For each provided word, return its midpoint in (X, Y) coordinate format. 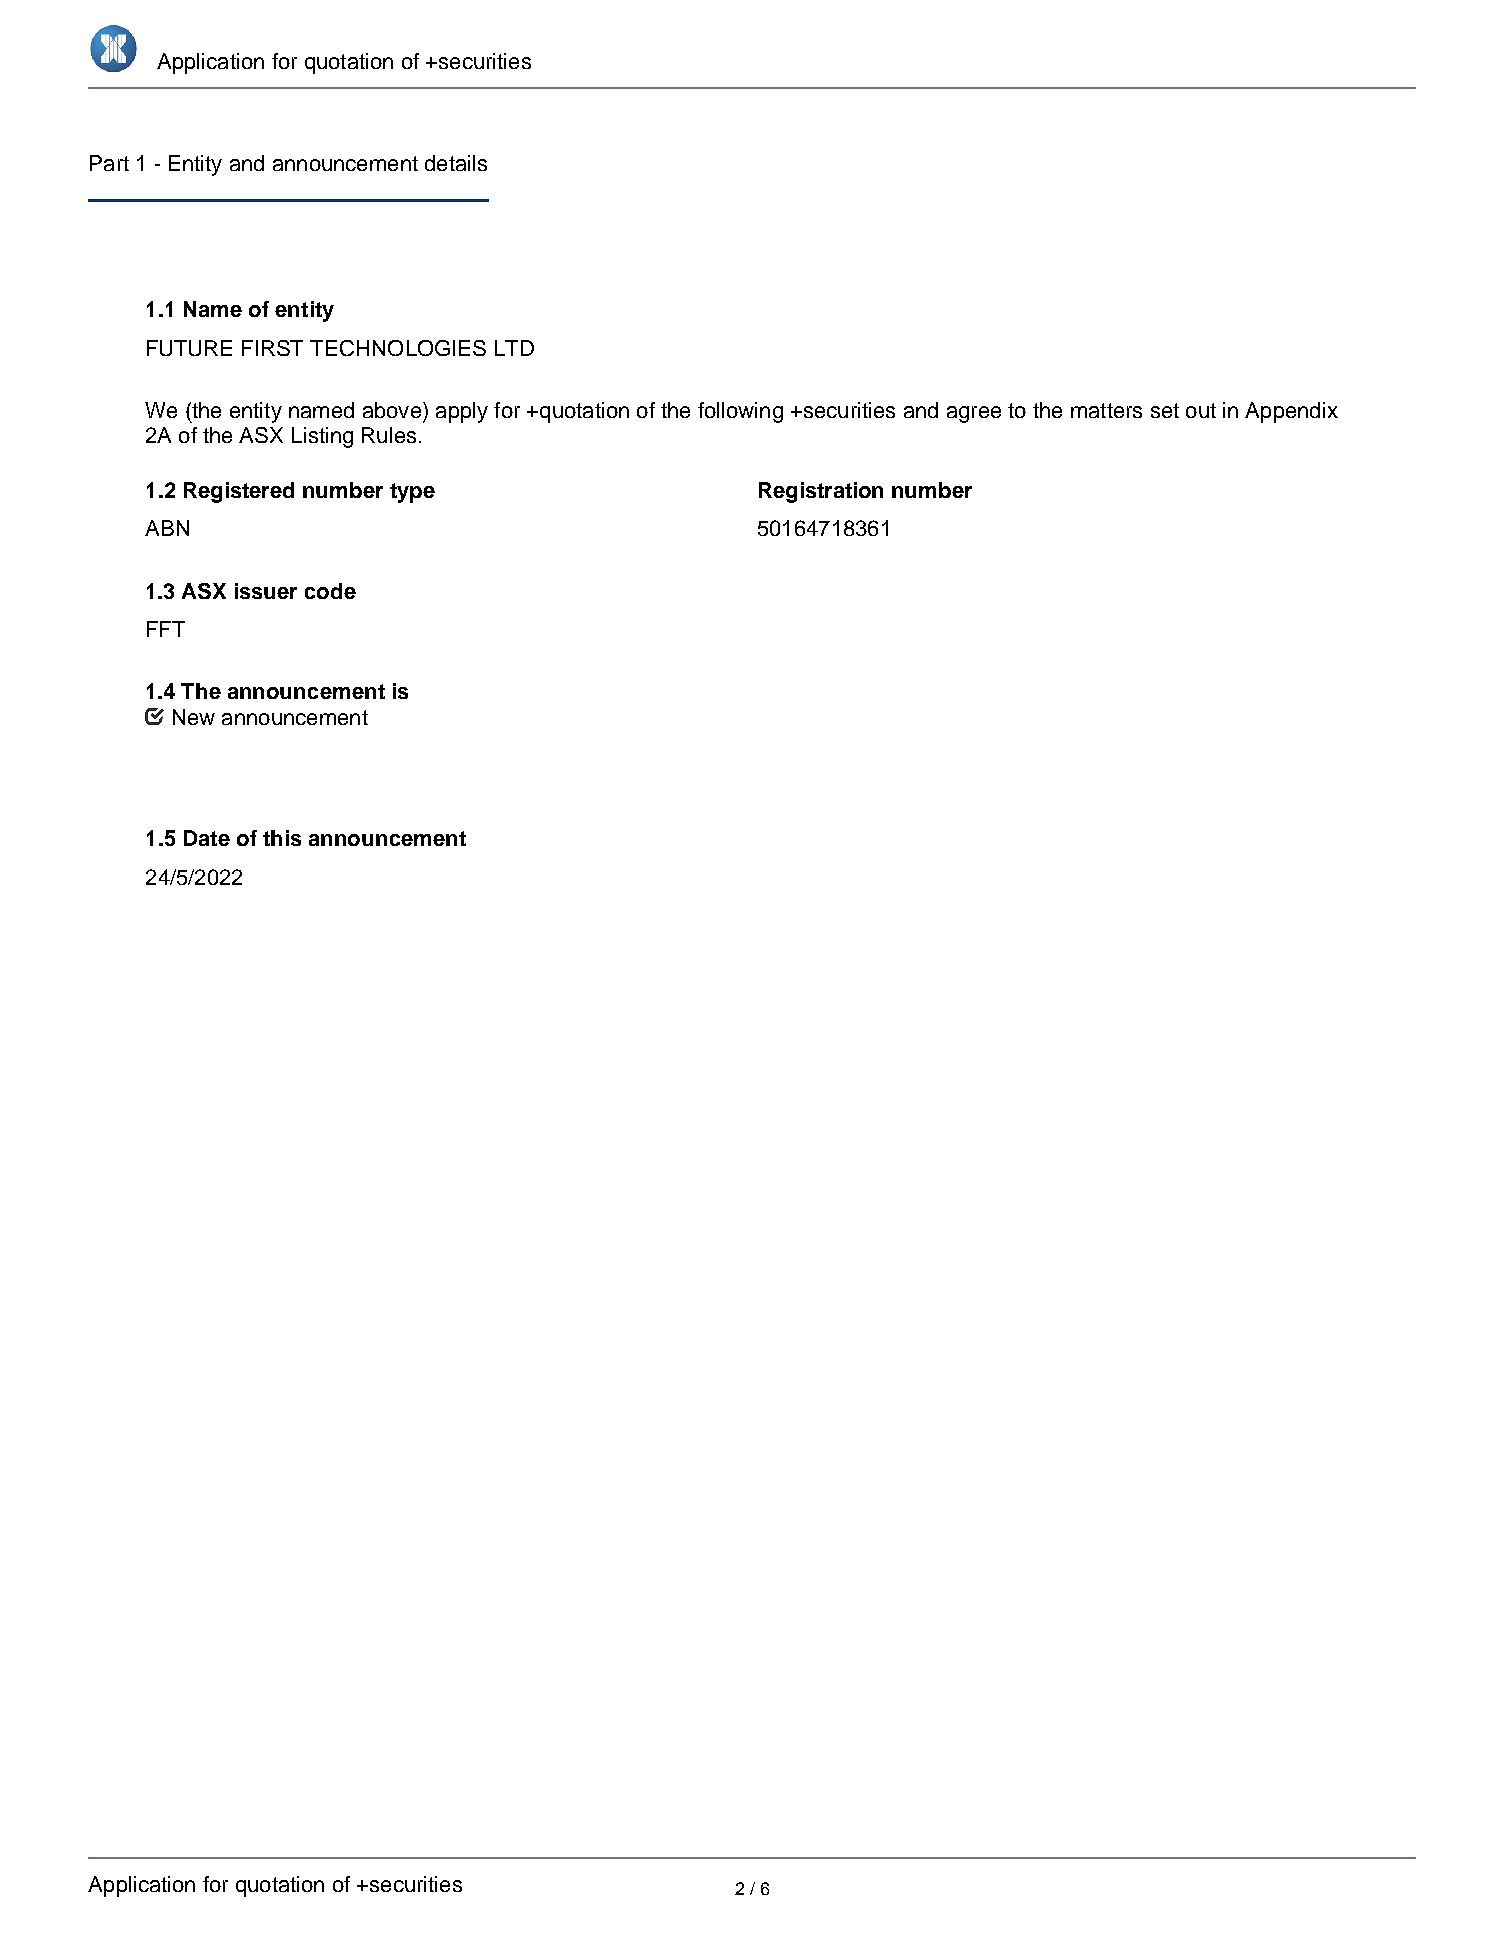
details (456, 163)
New (194, 717)
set (1165, 410)
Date (207, 838)
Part (109, 163)
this (282, 838)
